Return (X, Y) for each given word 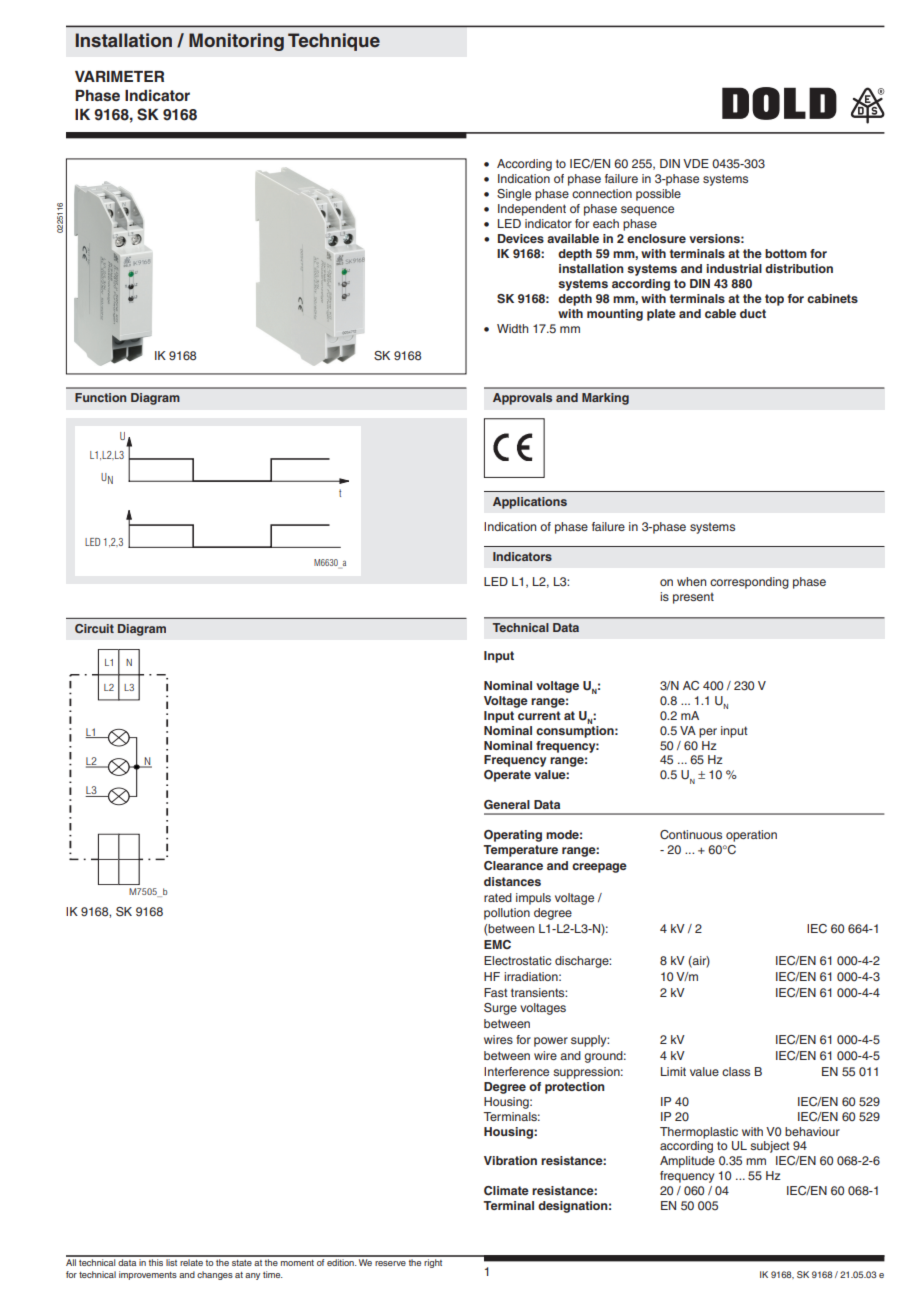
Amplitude (687, 1162)
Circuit (94, 628)
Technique (334, 42)
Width (512, 328)
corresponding (749, 583)
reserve (390, 1263)
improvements (148, 1275)
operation (751, 836)
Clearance (513, 866)
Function (100, 397)
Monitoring (236, 42)
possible (658, 195)
